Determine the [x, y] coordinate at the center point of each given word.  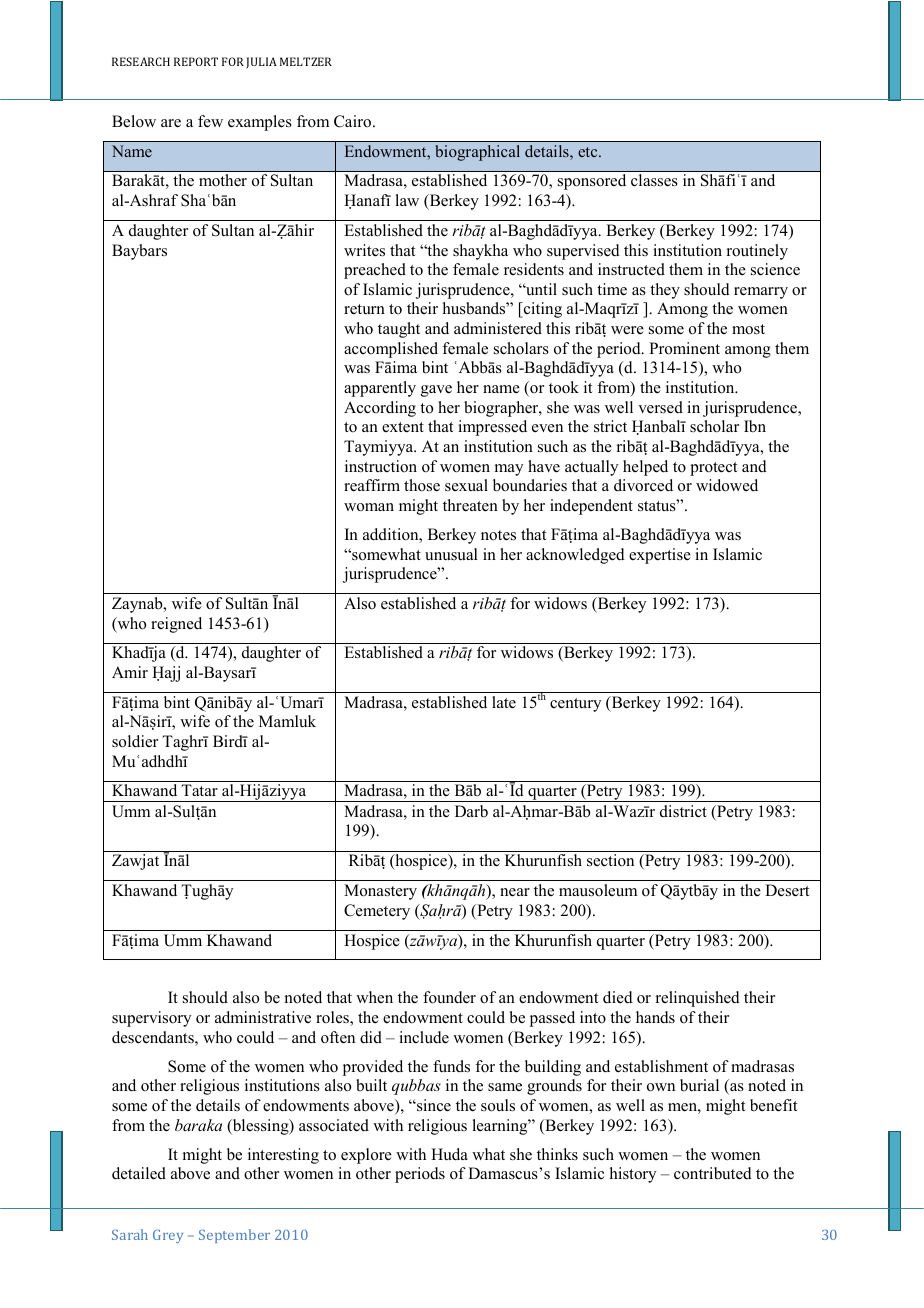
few [210, 121]
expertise [660, 556]
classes [654, 180]
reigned [176, 625]
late [504, 702]
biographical [477, 153]
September [234, 1236]
